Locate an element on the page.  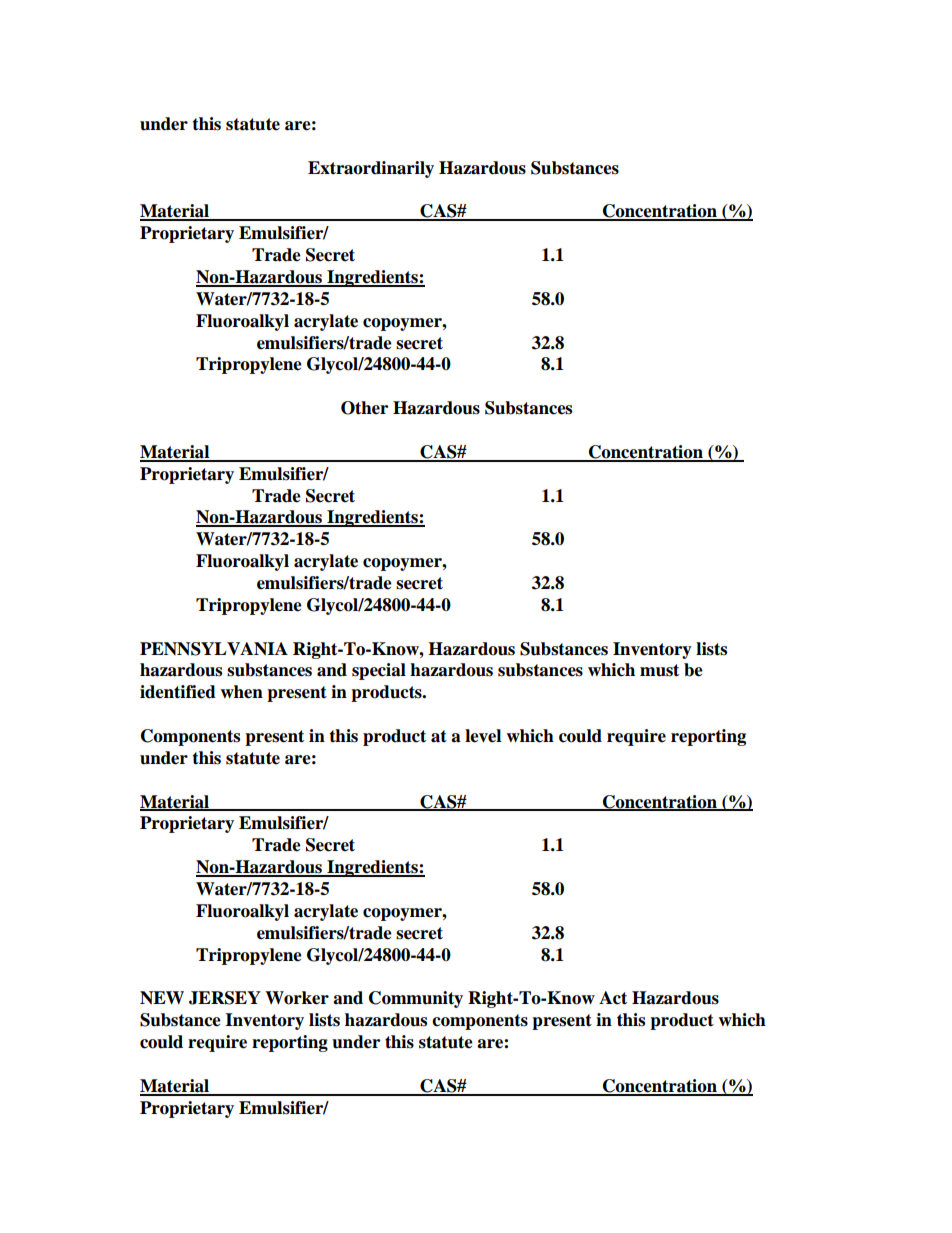
level is located at coordinates (483, 736).
